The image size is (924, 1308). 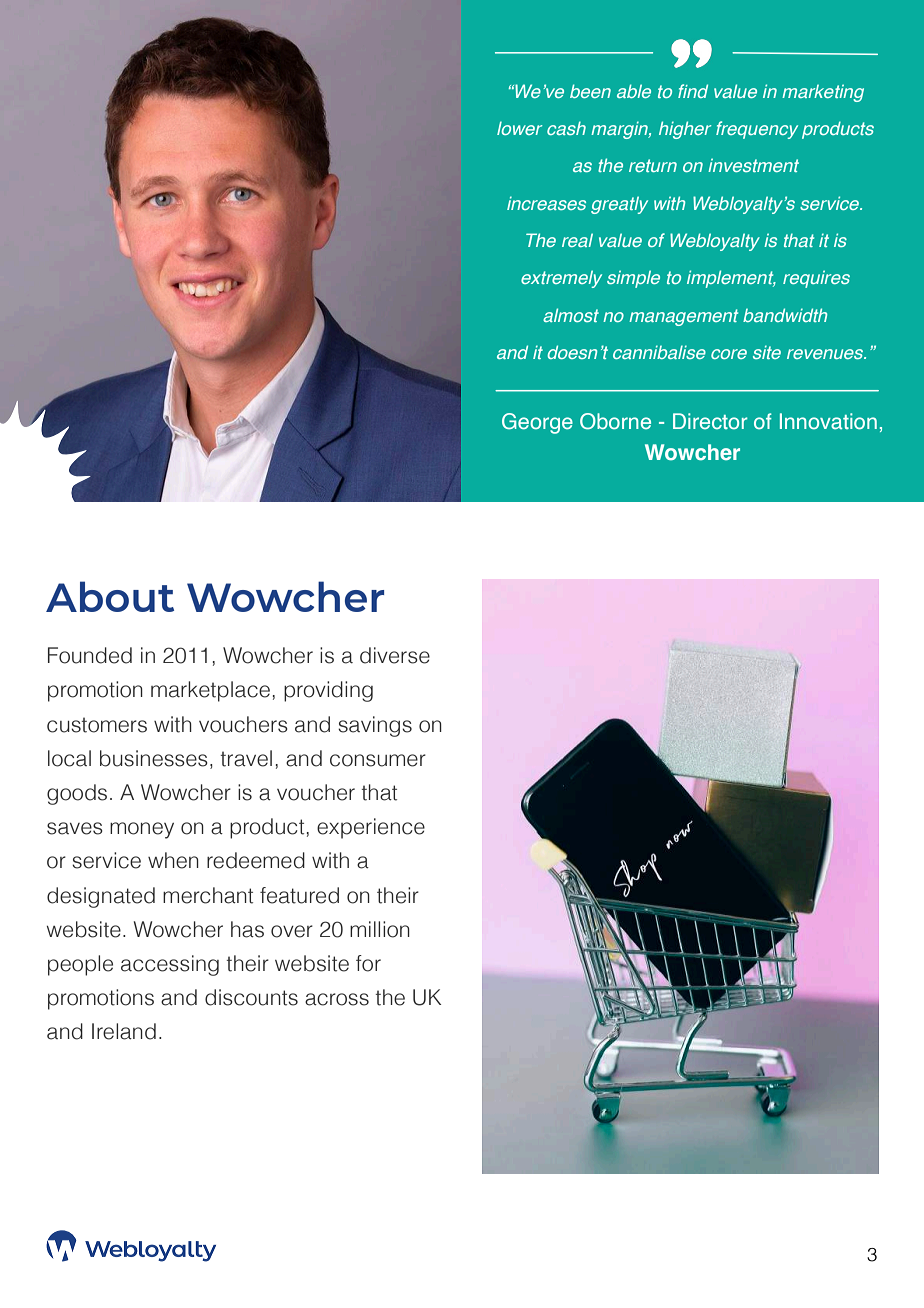 I want to click on lower, so click(x=519, y=128).
